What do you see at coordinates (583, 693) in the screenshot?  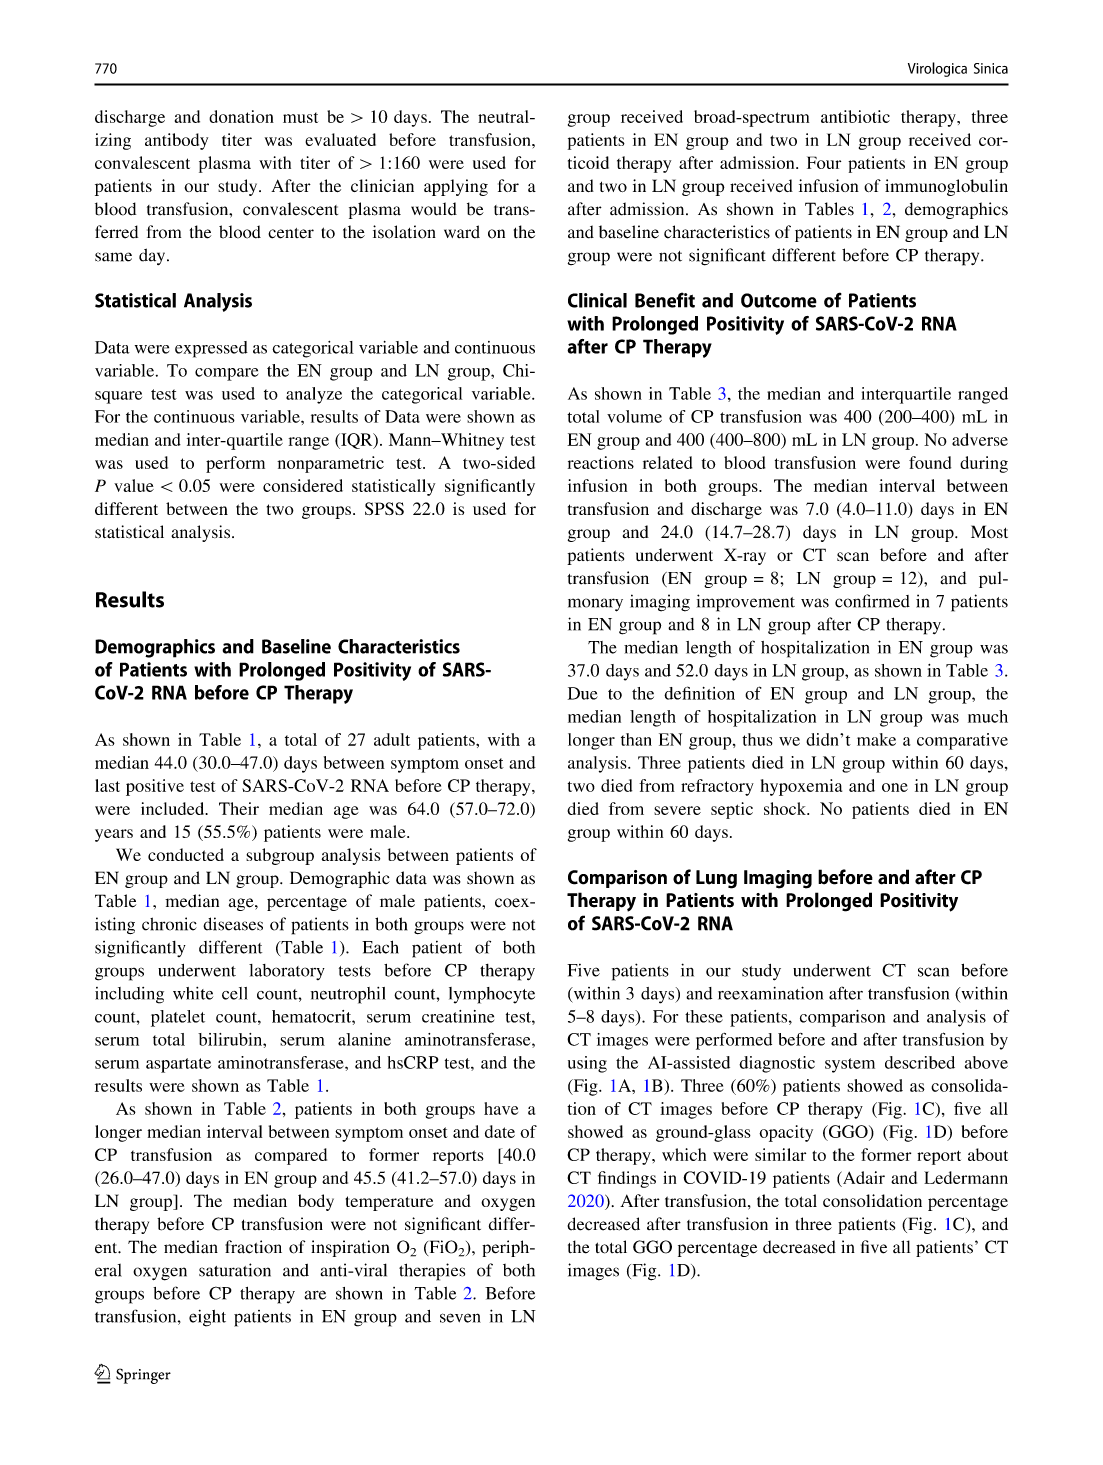 I see `Due` at bounding box center [583, 693].
